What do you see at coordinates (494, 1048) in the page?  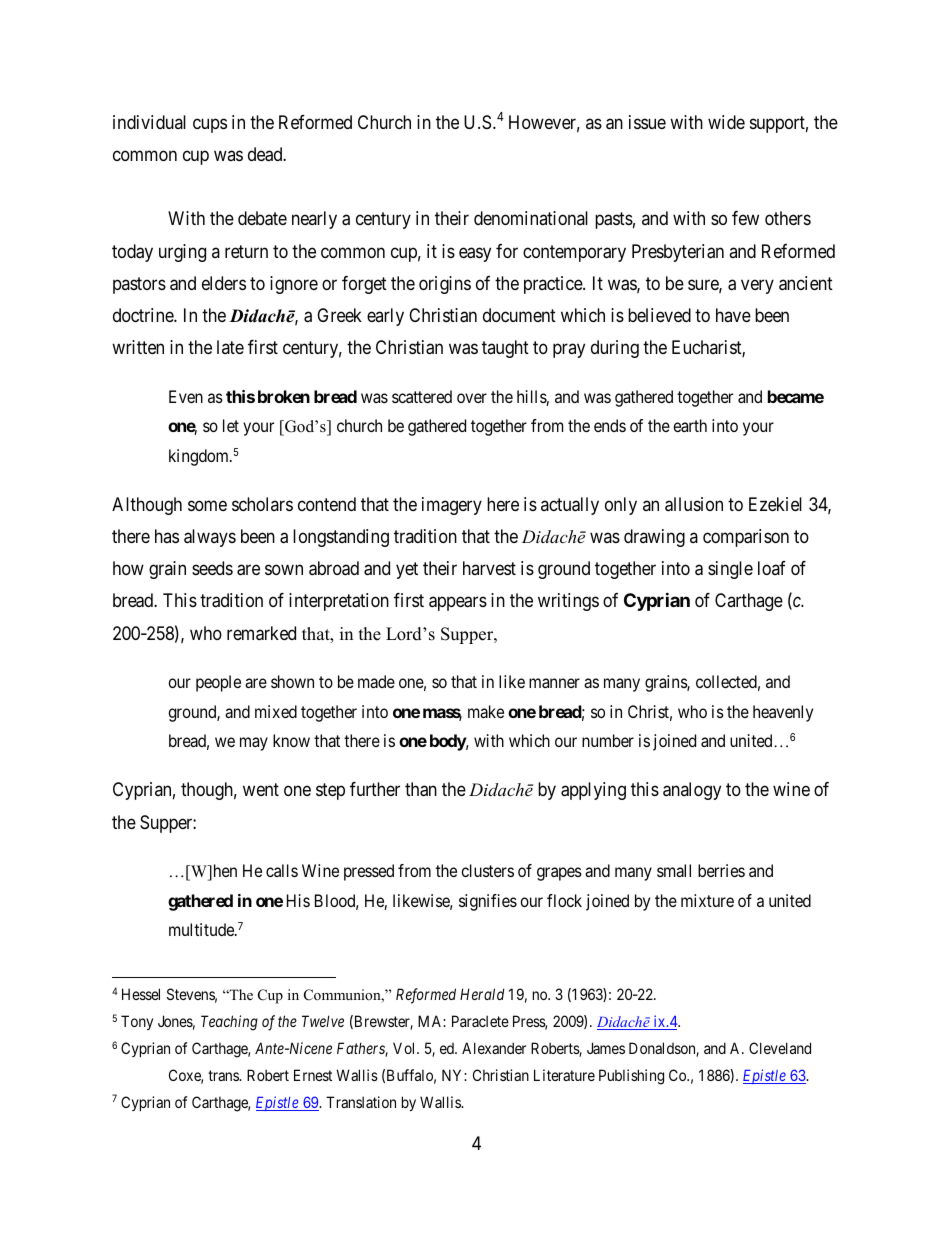 I see `Alexander` at bounding box center [494, 1048].
